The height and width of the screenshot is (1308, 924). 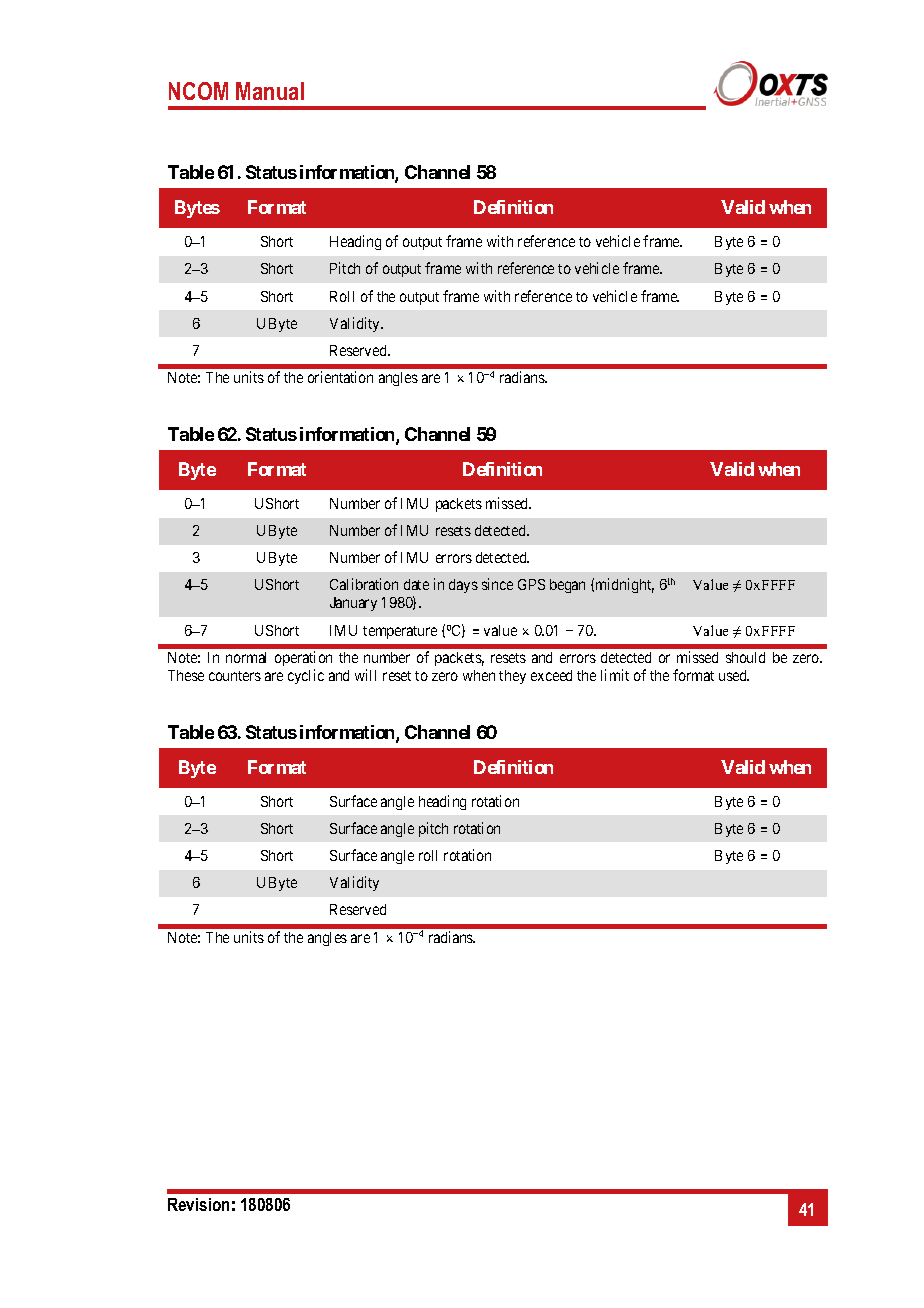 I want to click on days, so click(x=463, y=586).
